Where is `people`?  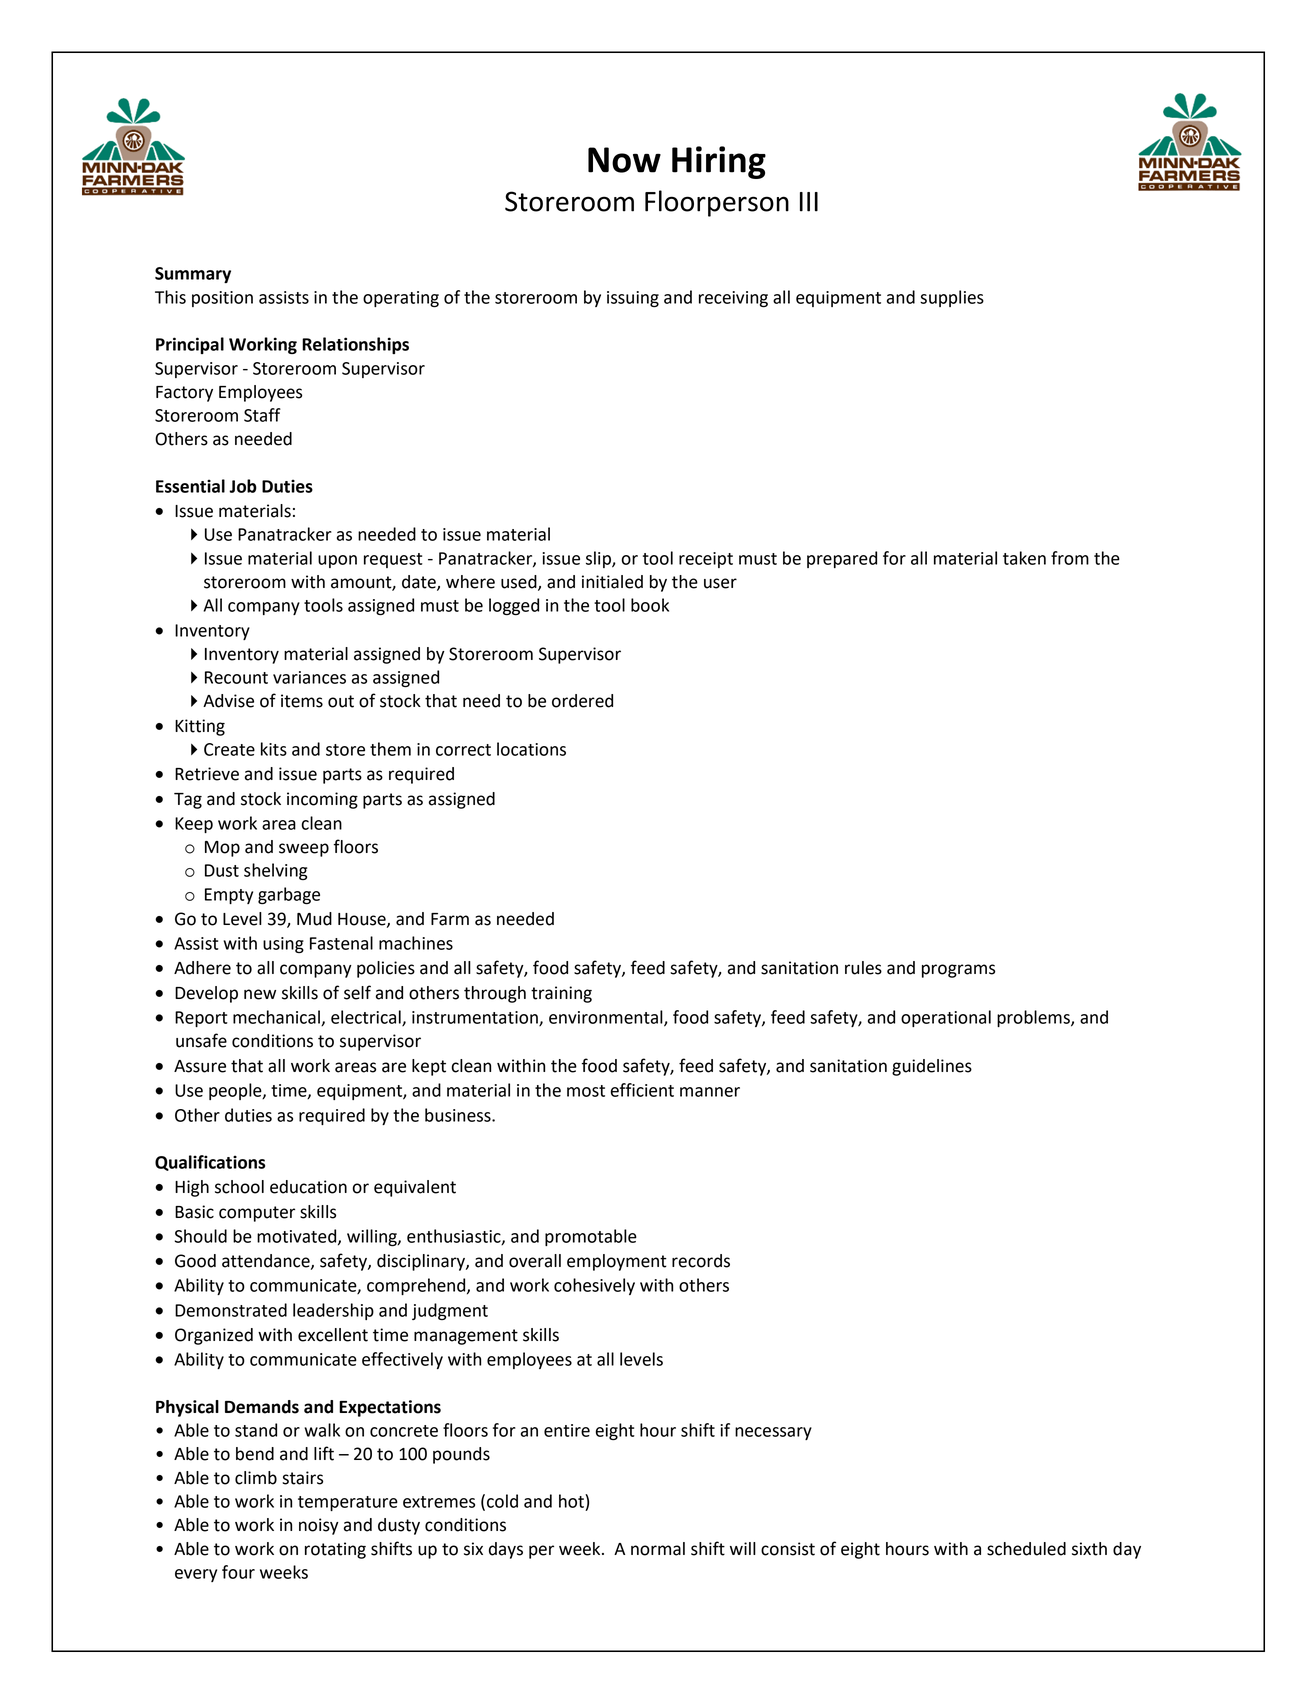
people is located at coordinates (236, 1091).
